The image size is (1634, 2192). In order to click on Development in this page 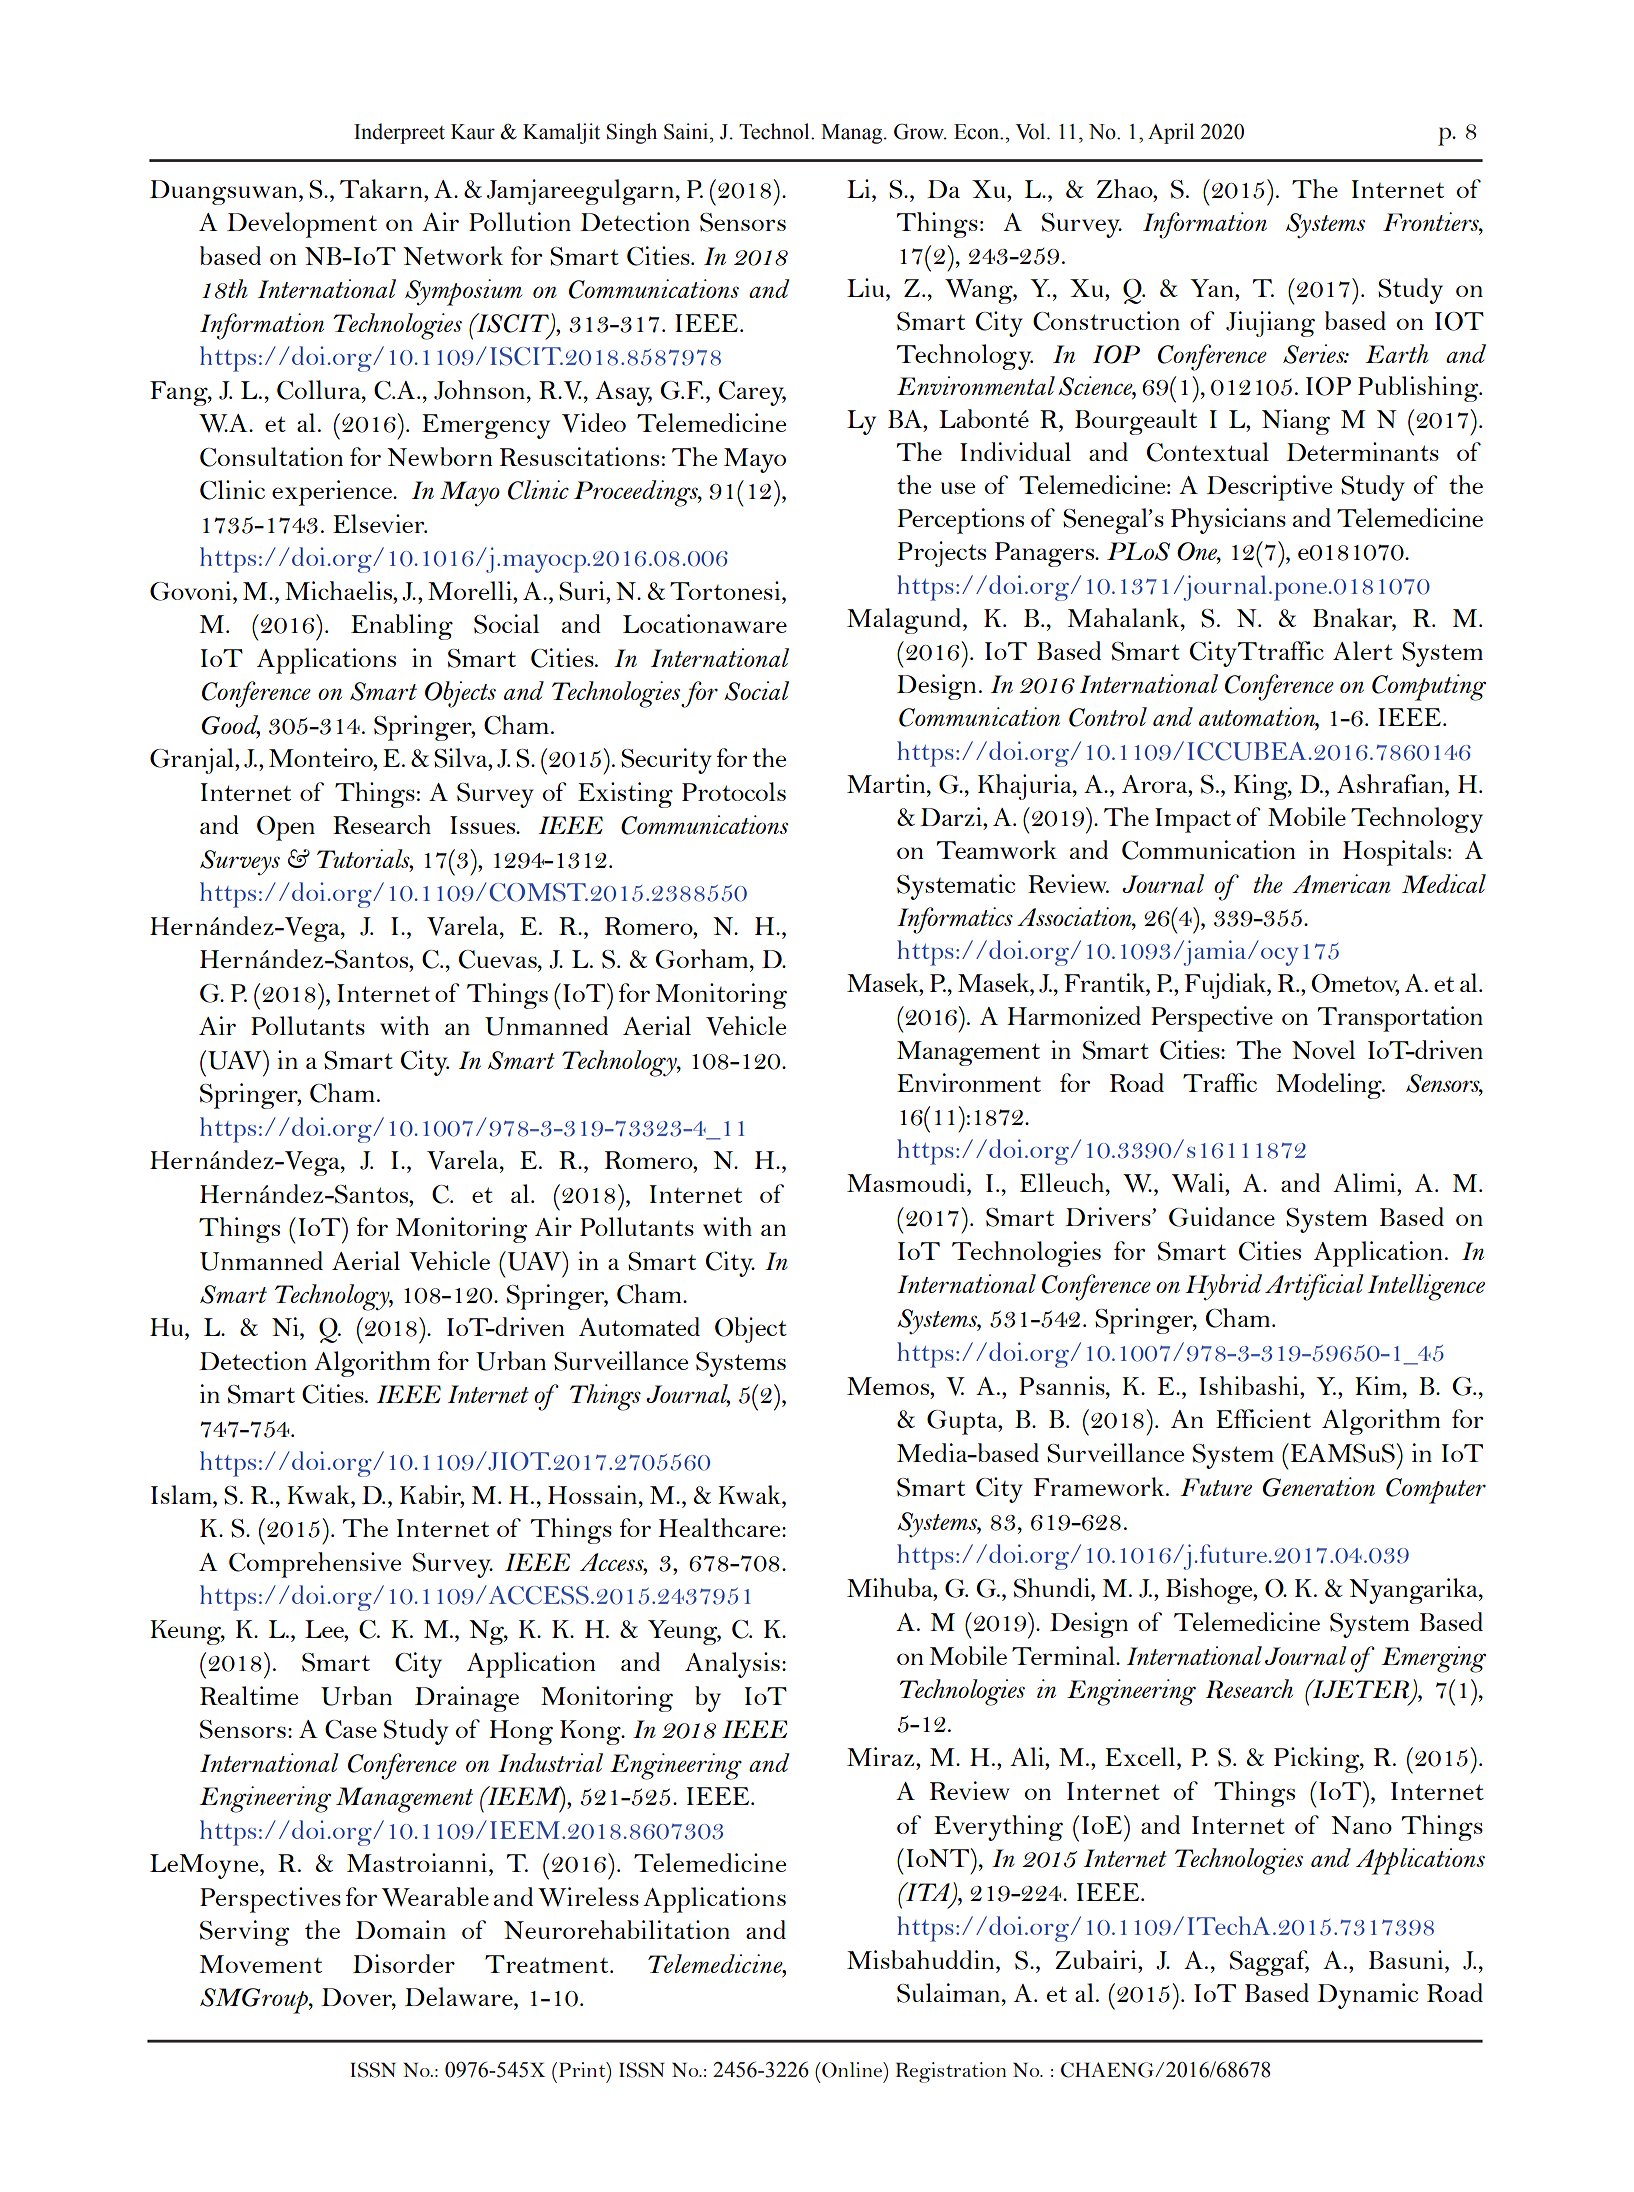, I will do `click(302, 225)`.
